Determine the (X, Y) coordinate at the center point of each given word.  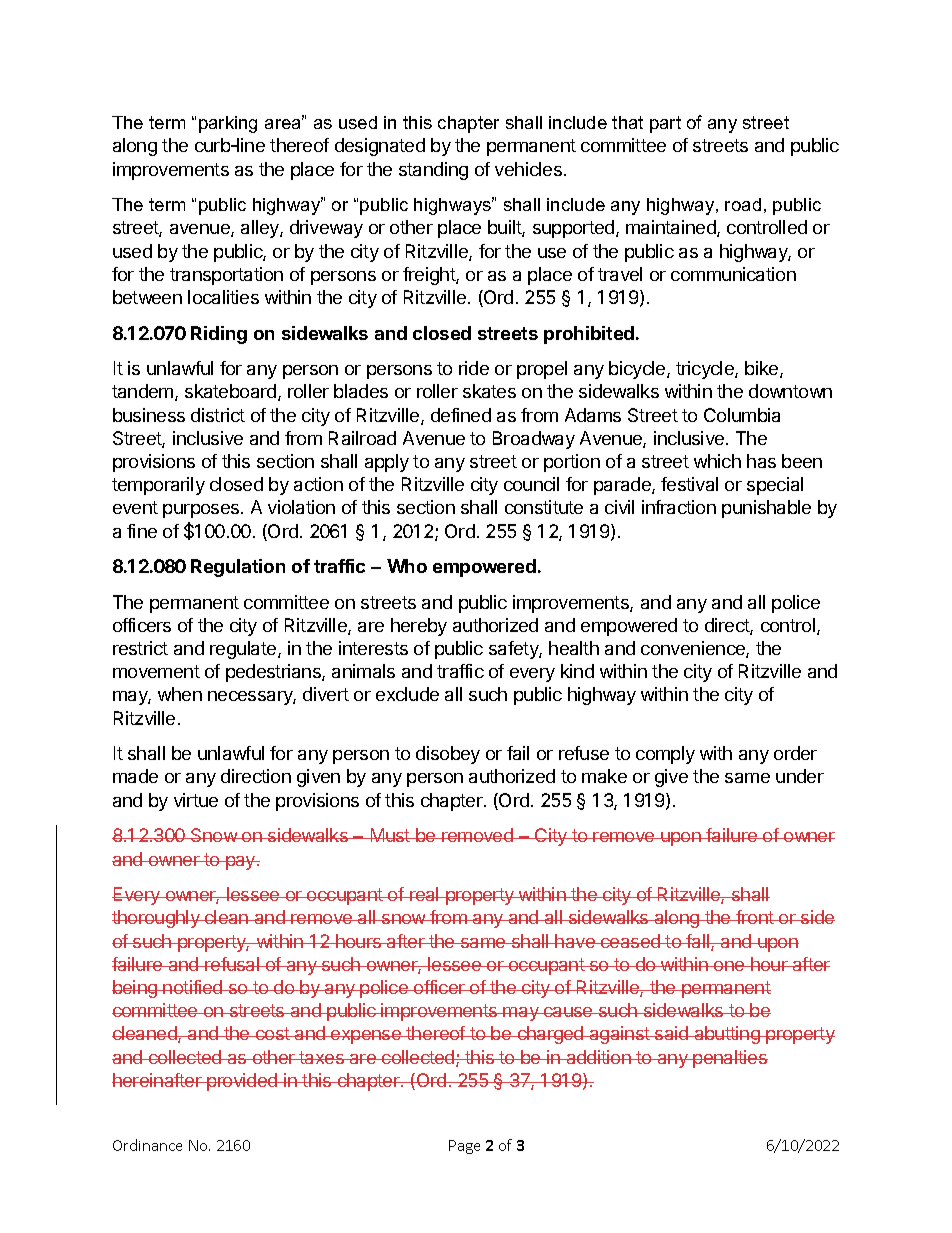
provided (242, 1082)
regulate (244, 650)
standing (433, 171)
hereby (419, 627)
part (665, 124)
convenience (694, 649)
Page (464, 1147)
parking (228, 124)
